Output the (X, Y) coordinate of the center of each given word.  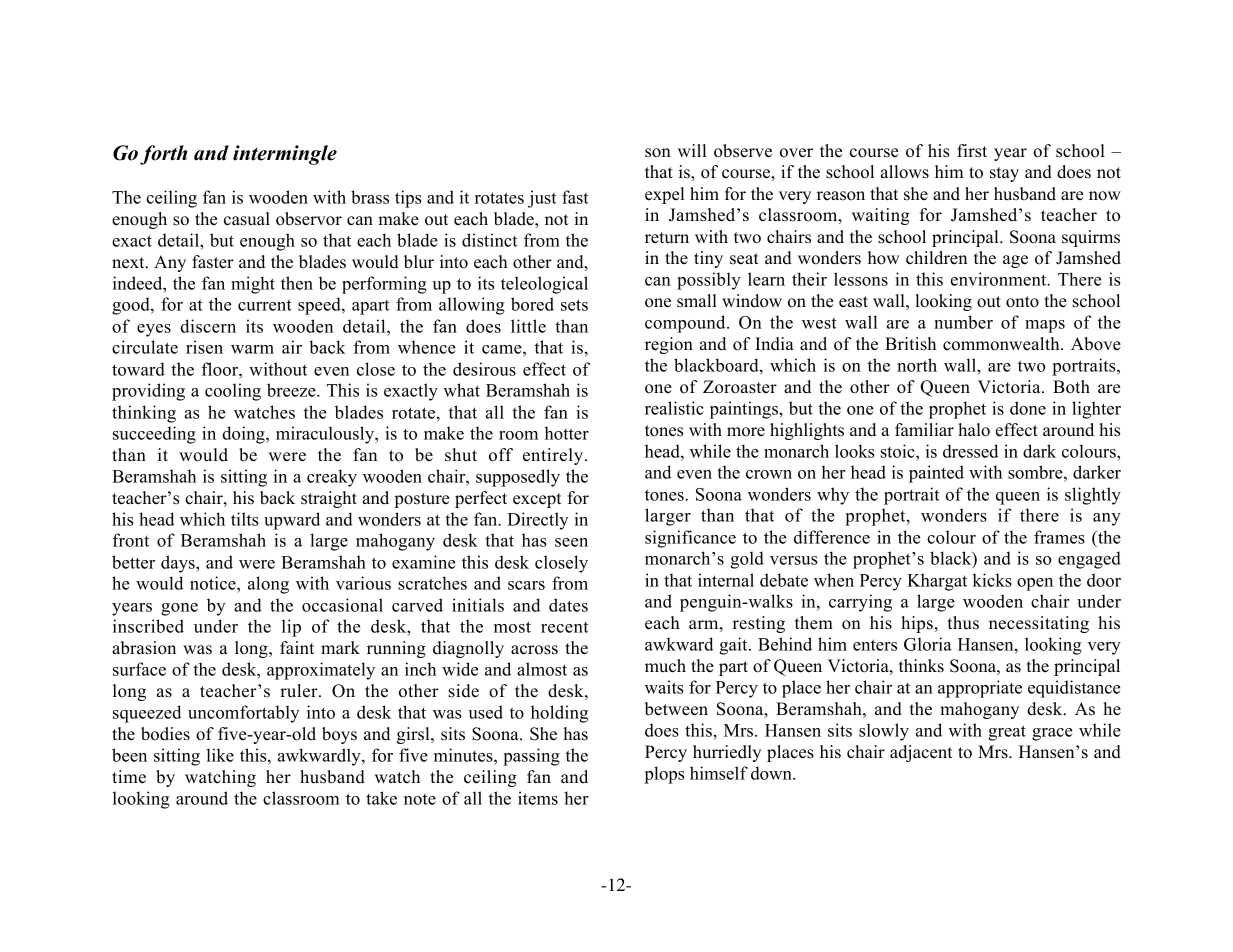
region (669, 345)
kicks (992, 580)
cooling (233, 392)
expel (665, 195)
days (179, 564)
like (220, 755)
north (917, 365)
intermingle (285, 155)
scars (526, 585)
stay (1004, 174)
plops (664, 775)
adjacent (921, 753)
